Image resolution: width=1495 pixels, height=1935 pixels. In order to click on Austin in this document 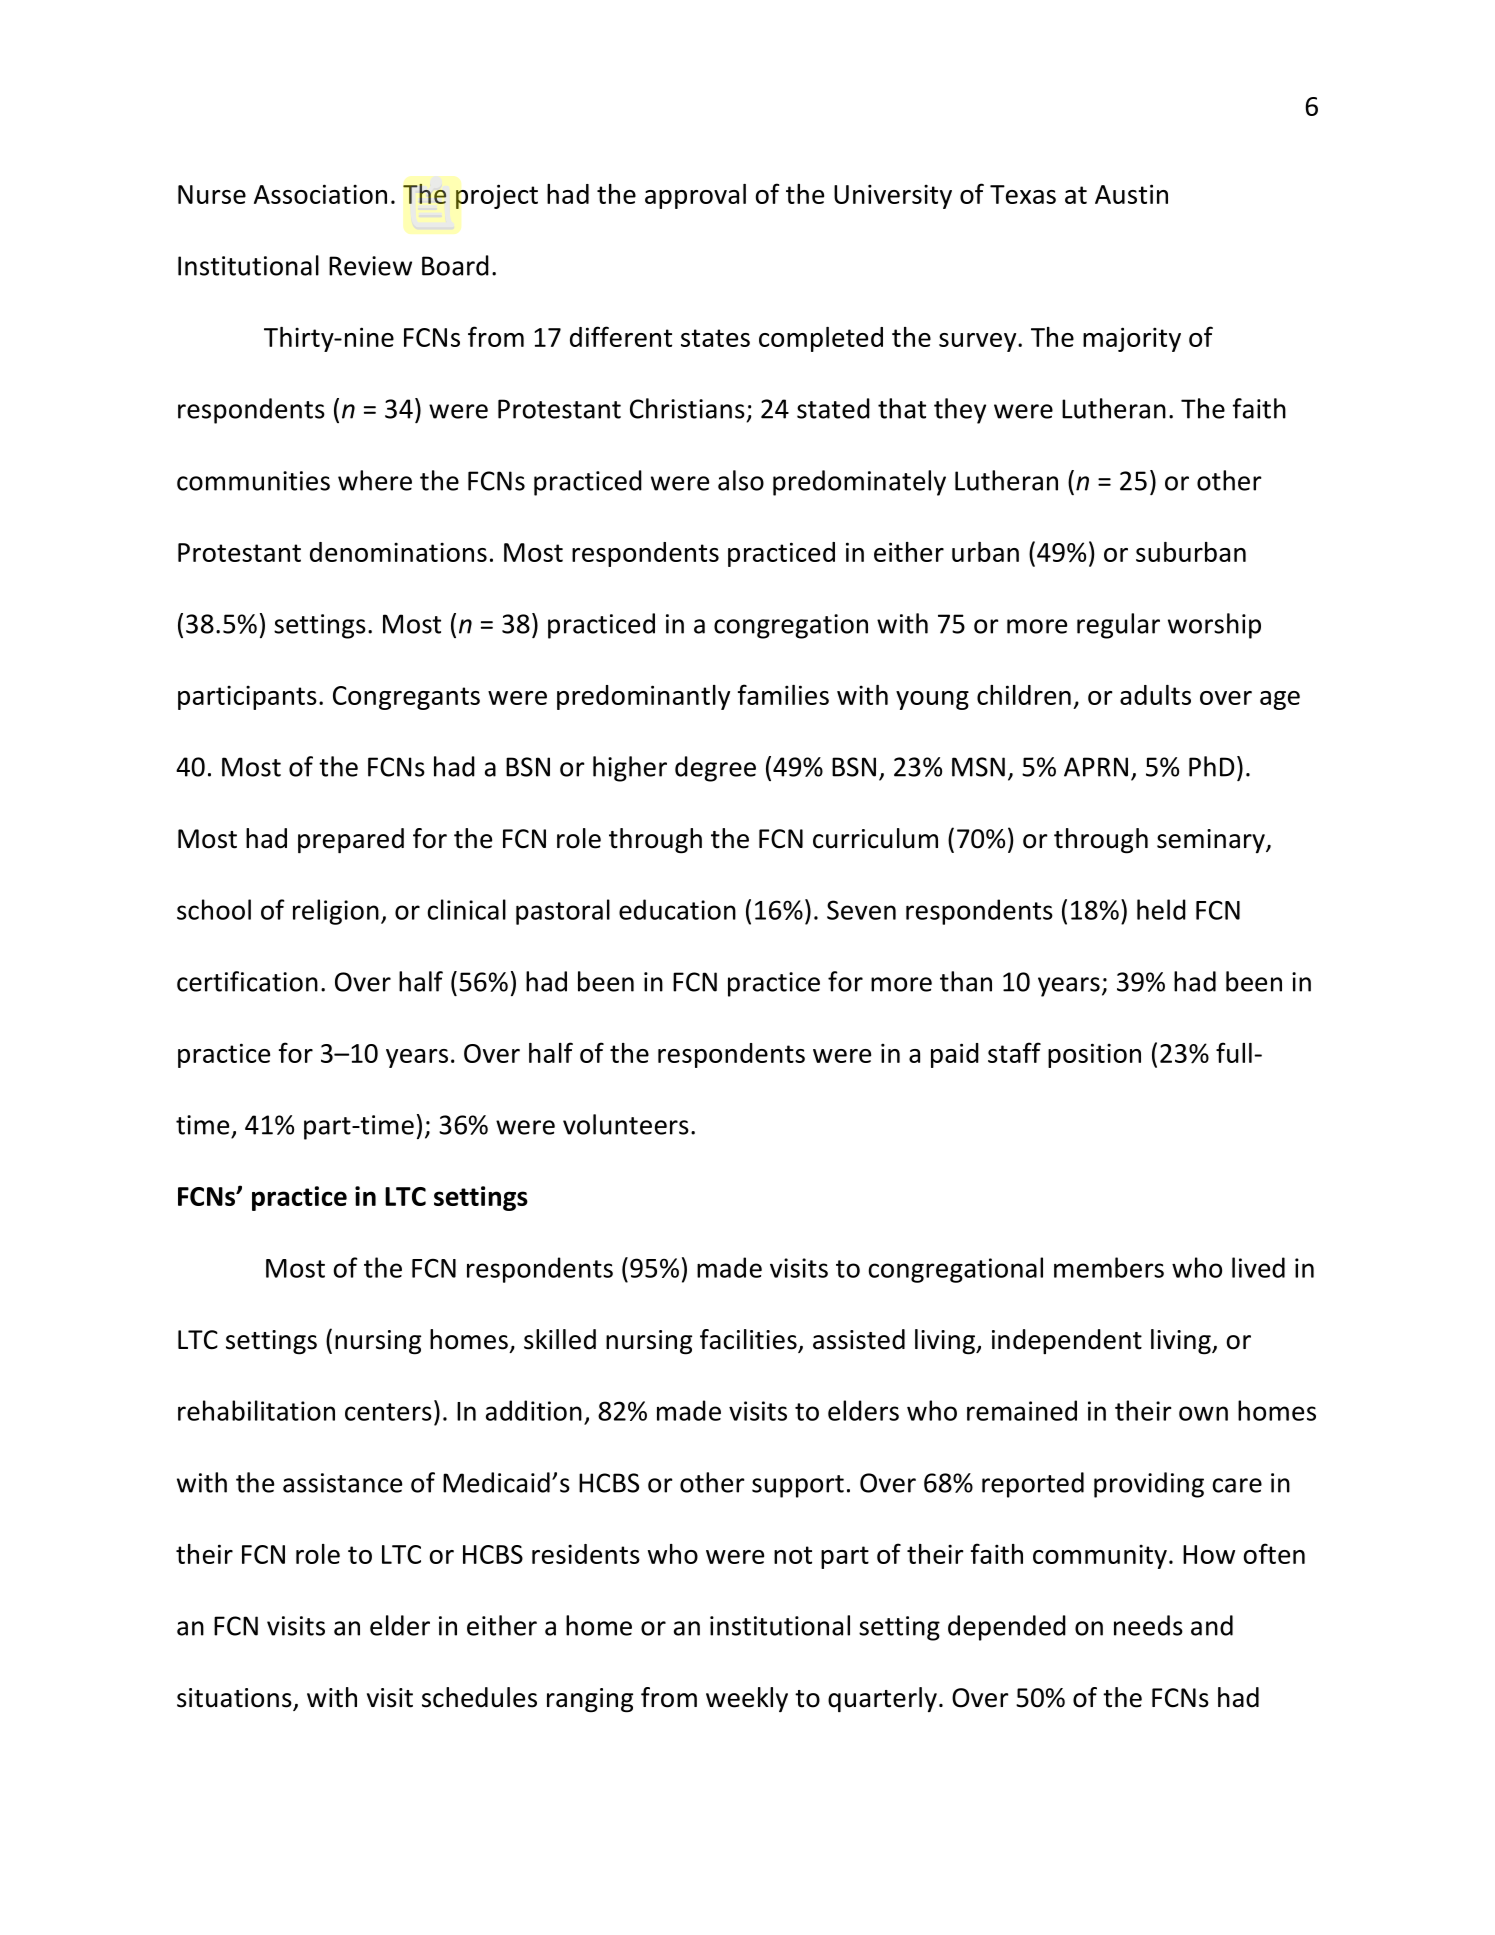, I will do `click(1131, 194)`.
